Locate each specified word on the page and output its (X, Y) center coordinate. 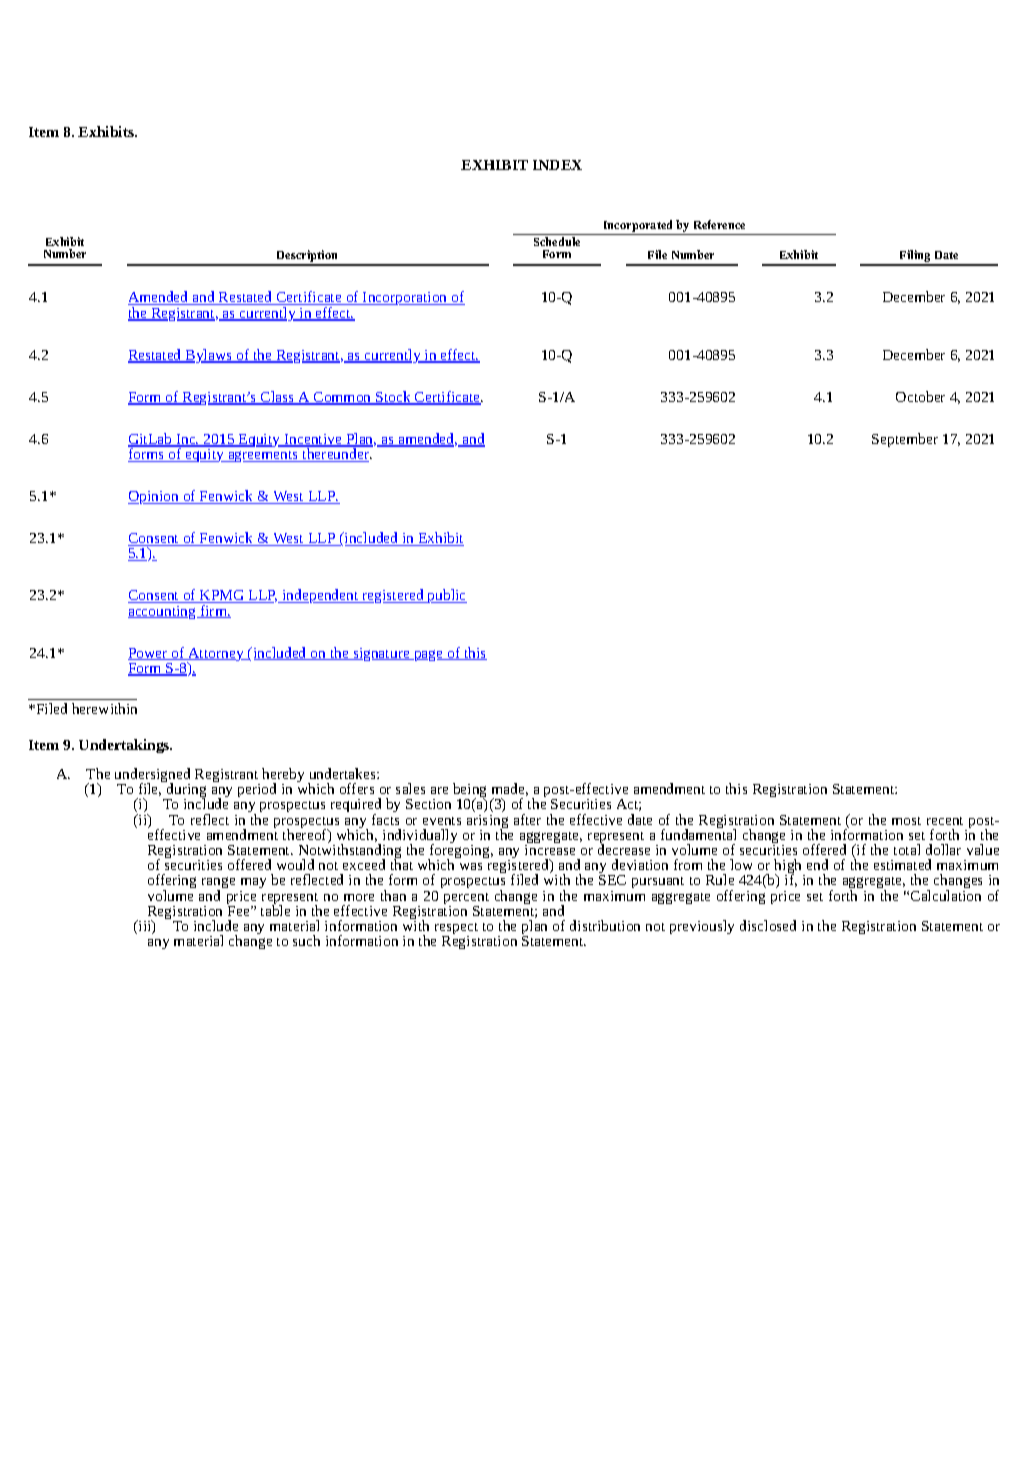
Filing (915, 257)
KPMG (222, 596)
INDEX (557, 165)
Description (308, 257)
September (905, 440)
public (446, 596)
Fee (239, 909)
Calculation (946, 895)
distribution (605, 925)
